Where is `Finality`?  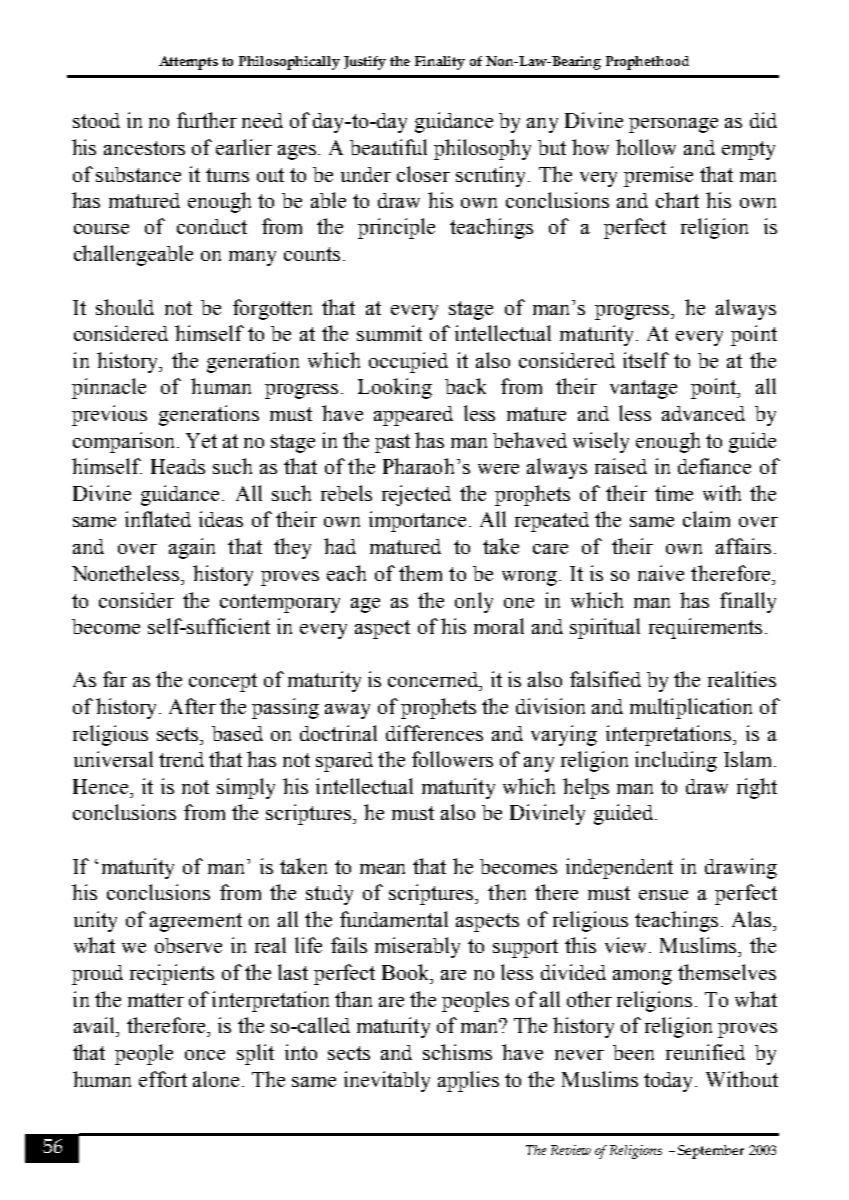 Finality is located at coordinates (440, 63).
